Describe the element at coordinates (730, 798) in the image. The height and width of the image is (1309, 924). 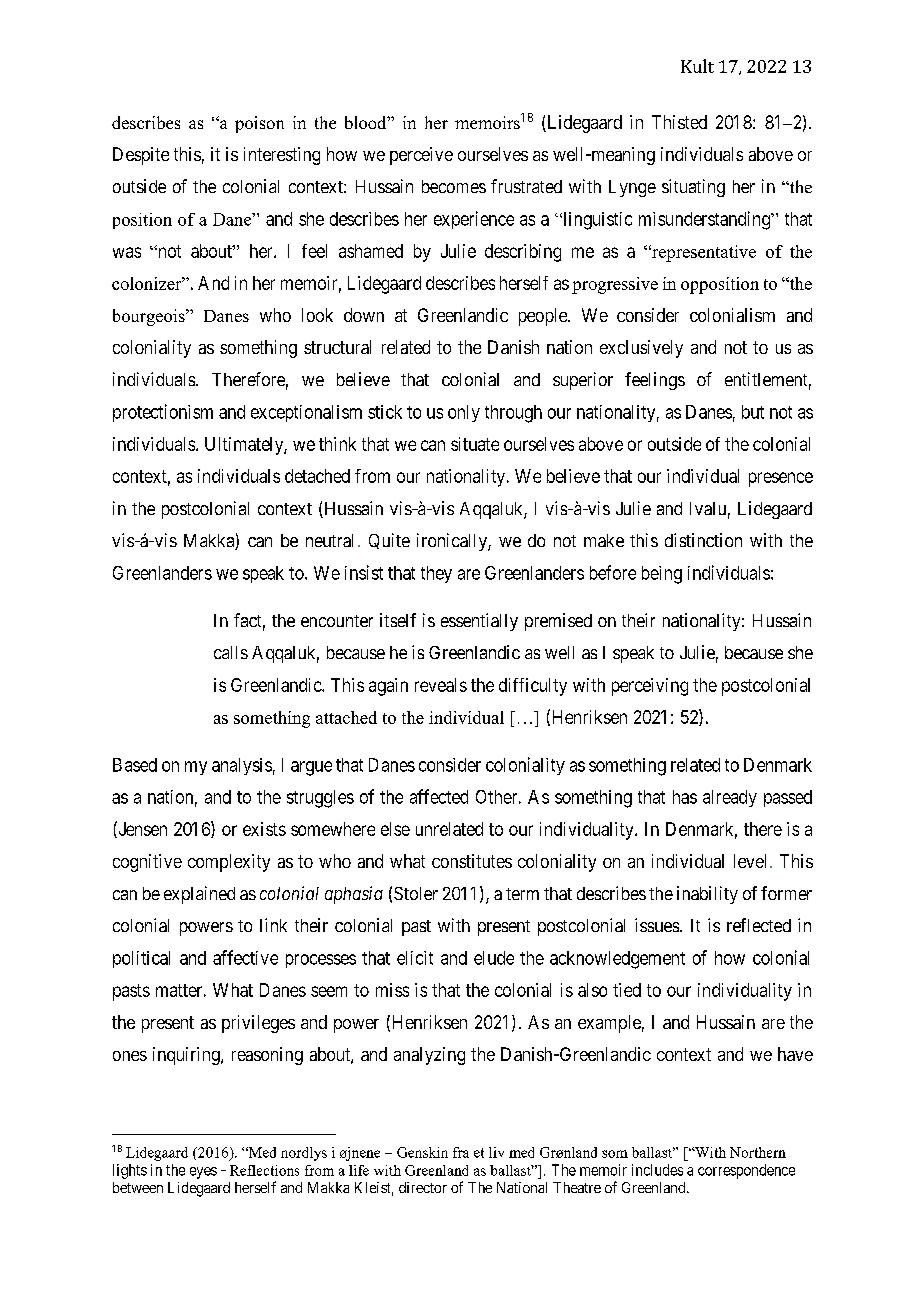
I see `already` at that location.
